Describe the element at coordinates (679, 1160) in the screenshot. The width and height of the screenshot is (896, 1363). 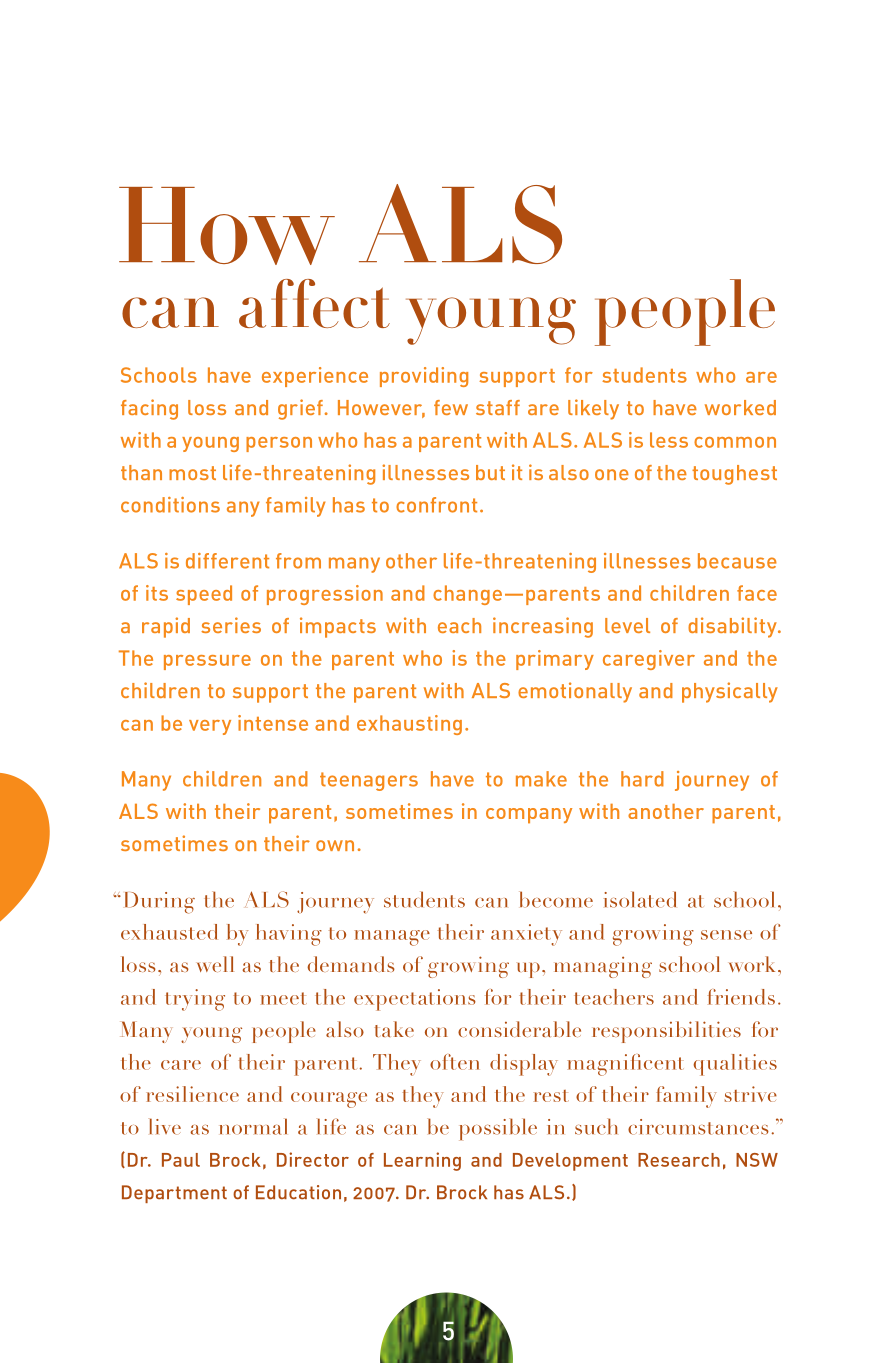
I see `Research` at that location.
